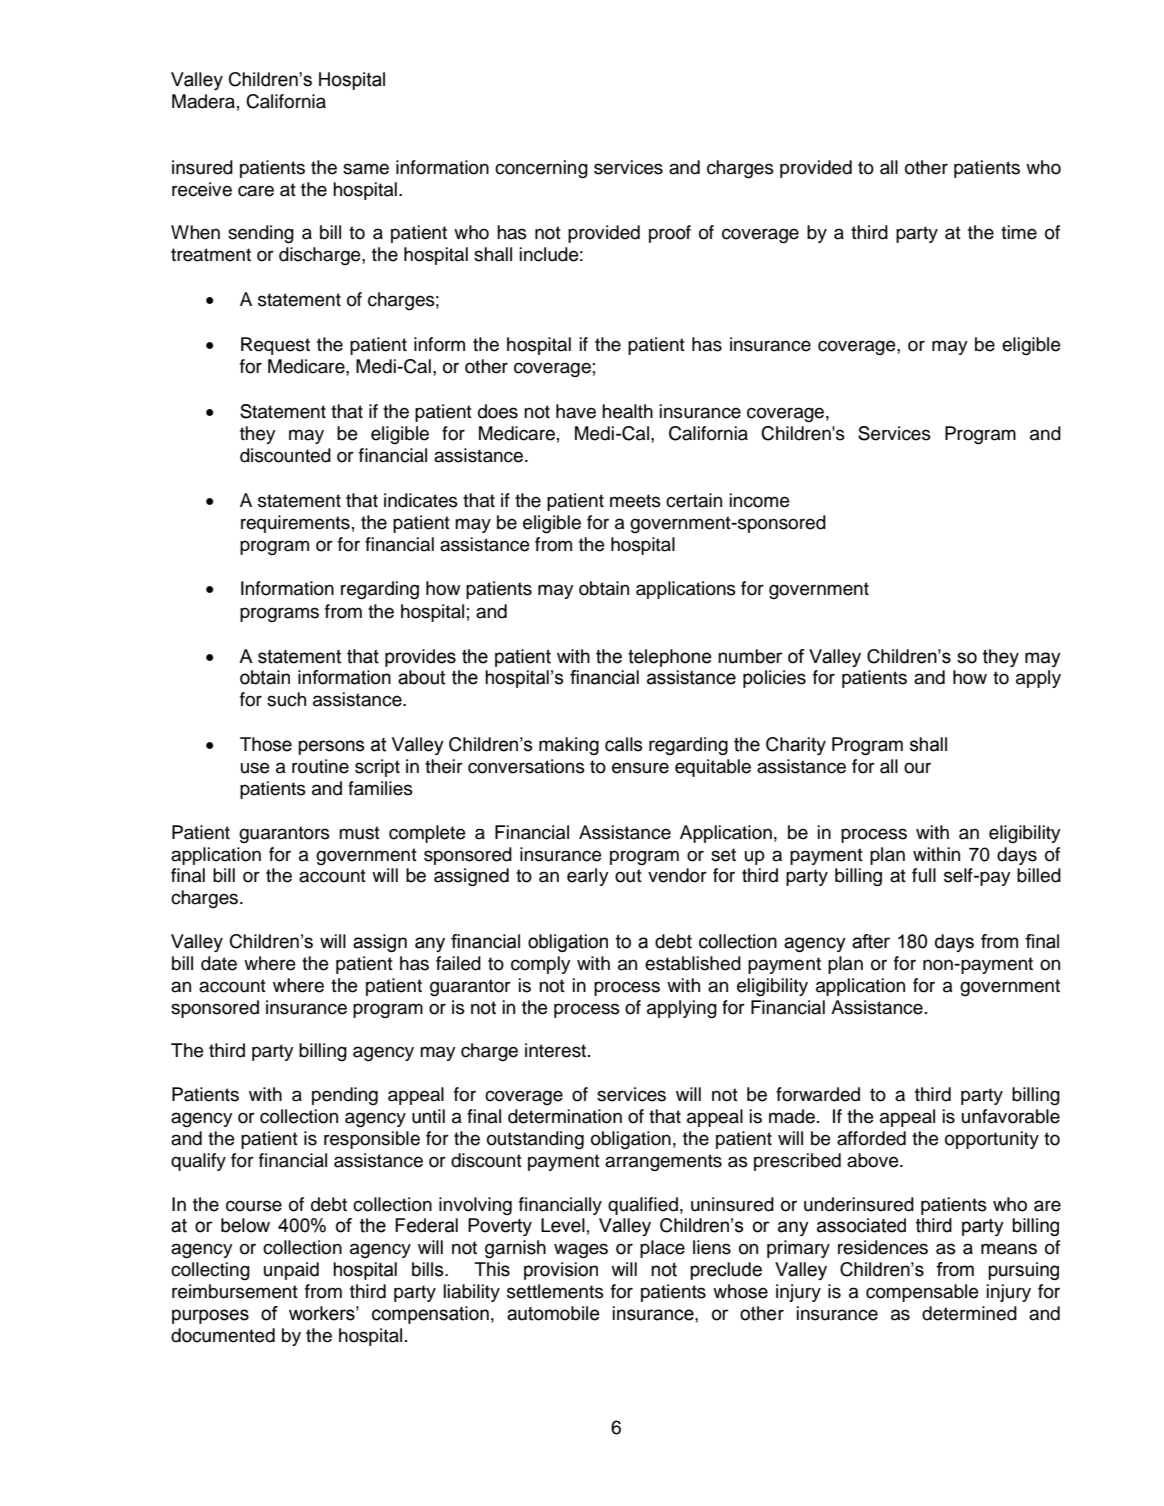 The width and height of the screenshot is (1164, 1506). Describe the element at coordinates (635, 501) in the screenshot. I see `meets` at that location.
